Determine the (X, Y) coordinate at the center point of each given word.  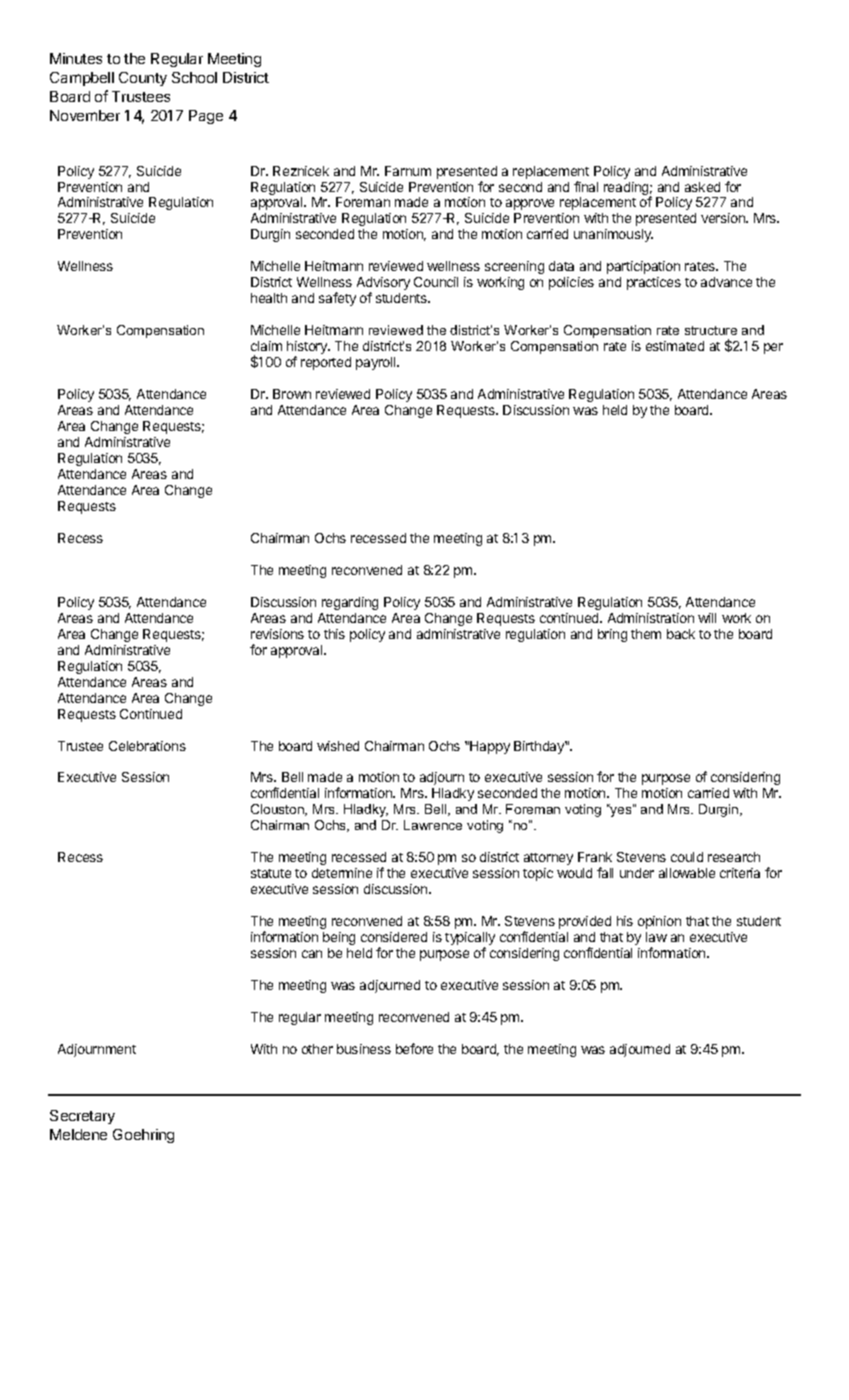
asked (702, 187)
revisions (277, 634)
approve (530, 204)
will (707, 618)
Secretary (82, 1117)
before (414, 1048)
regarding (350, 603)
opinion (659, 922)
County (143, 79)
